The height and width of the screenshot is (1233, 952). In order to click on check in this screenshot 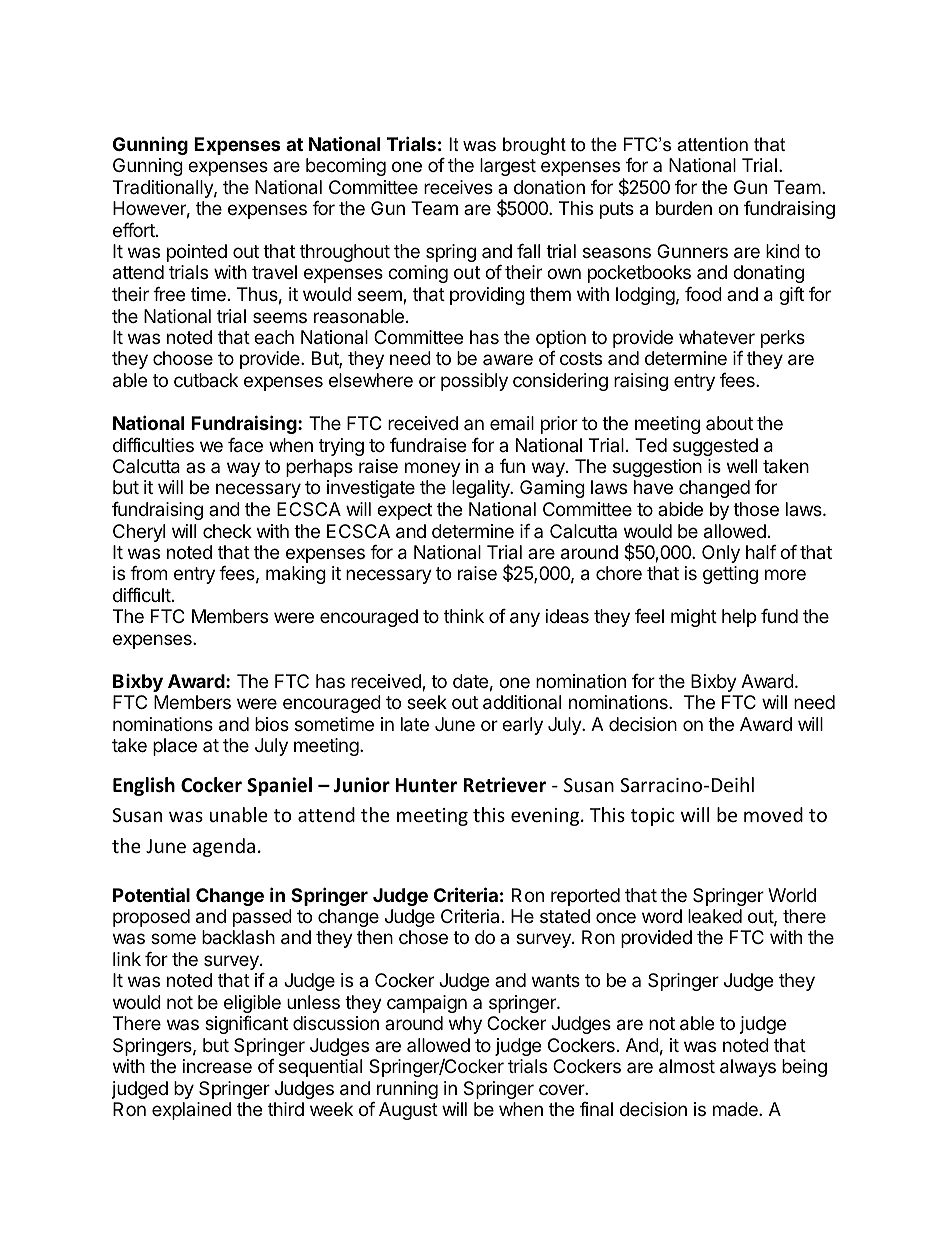, I will do `click(227, 531)`.
